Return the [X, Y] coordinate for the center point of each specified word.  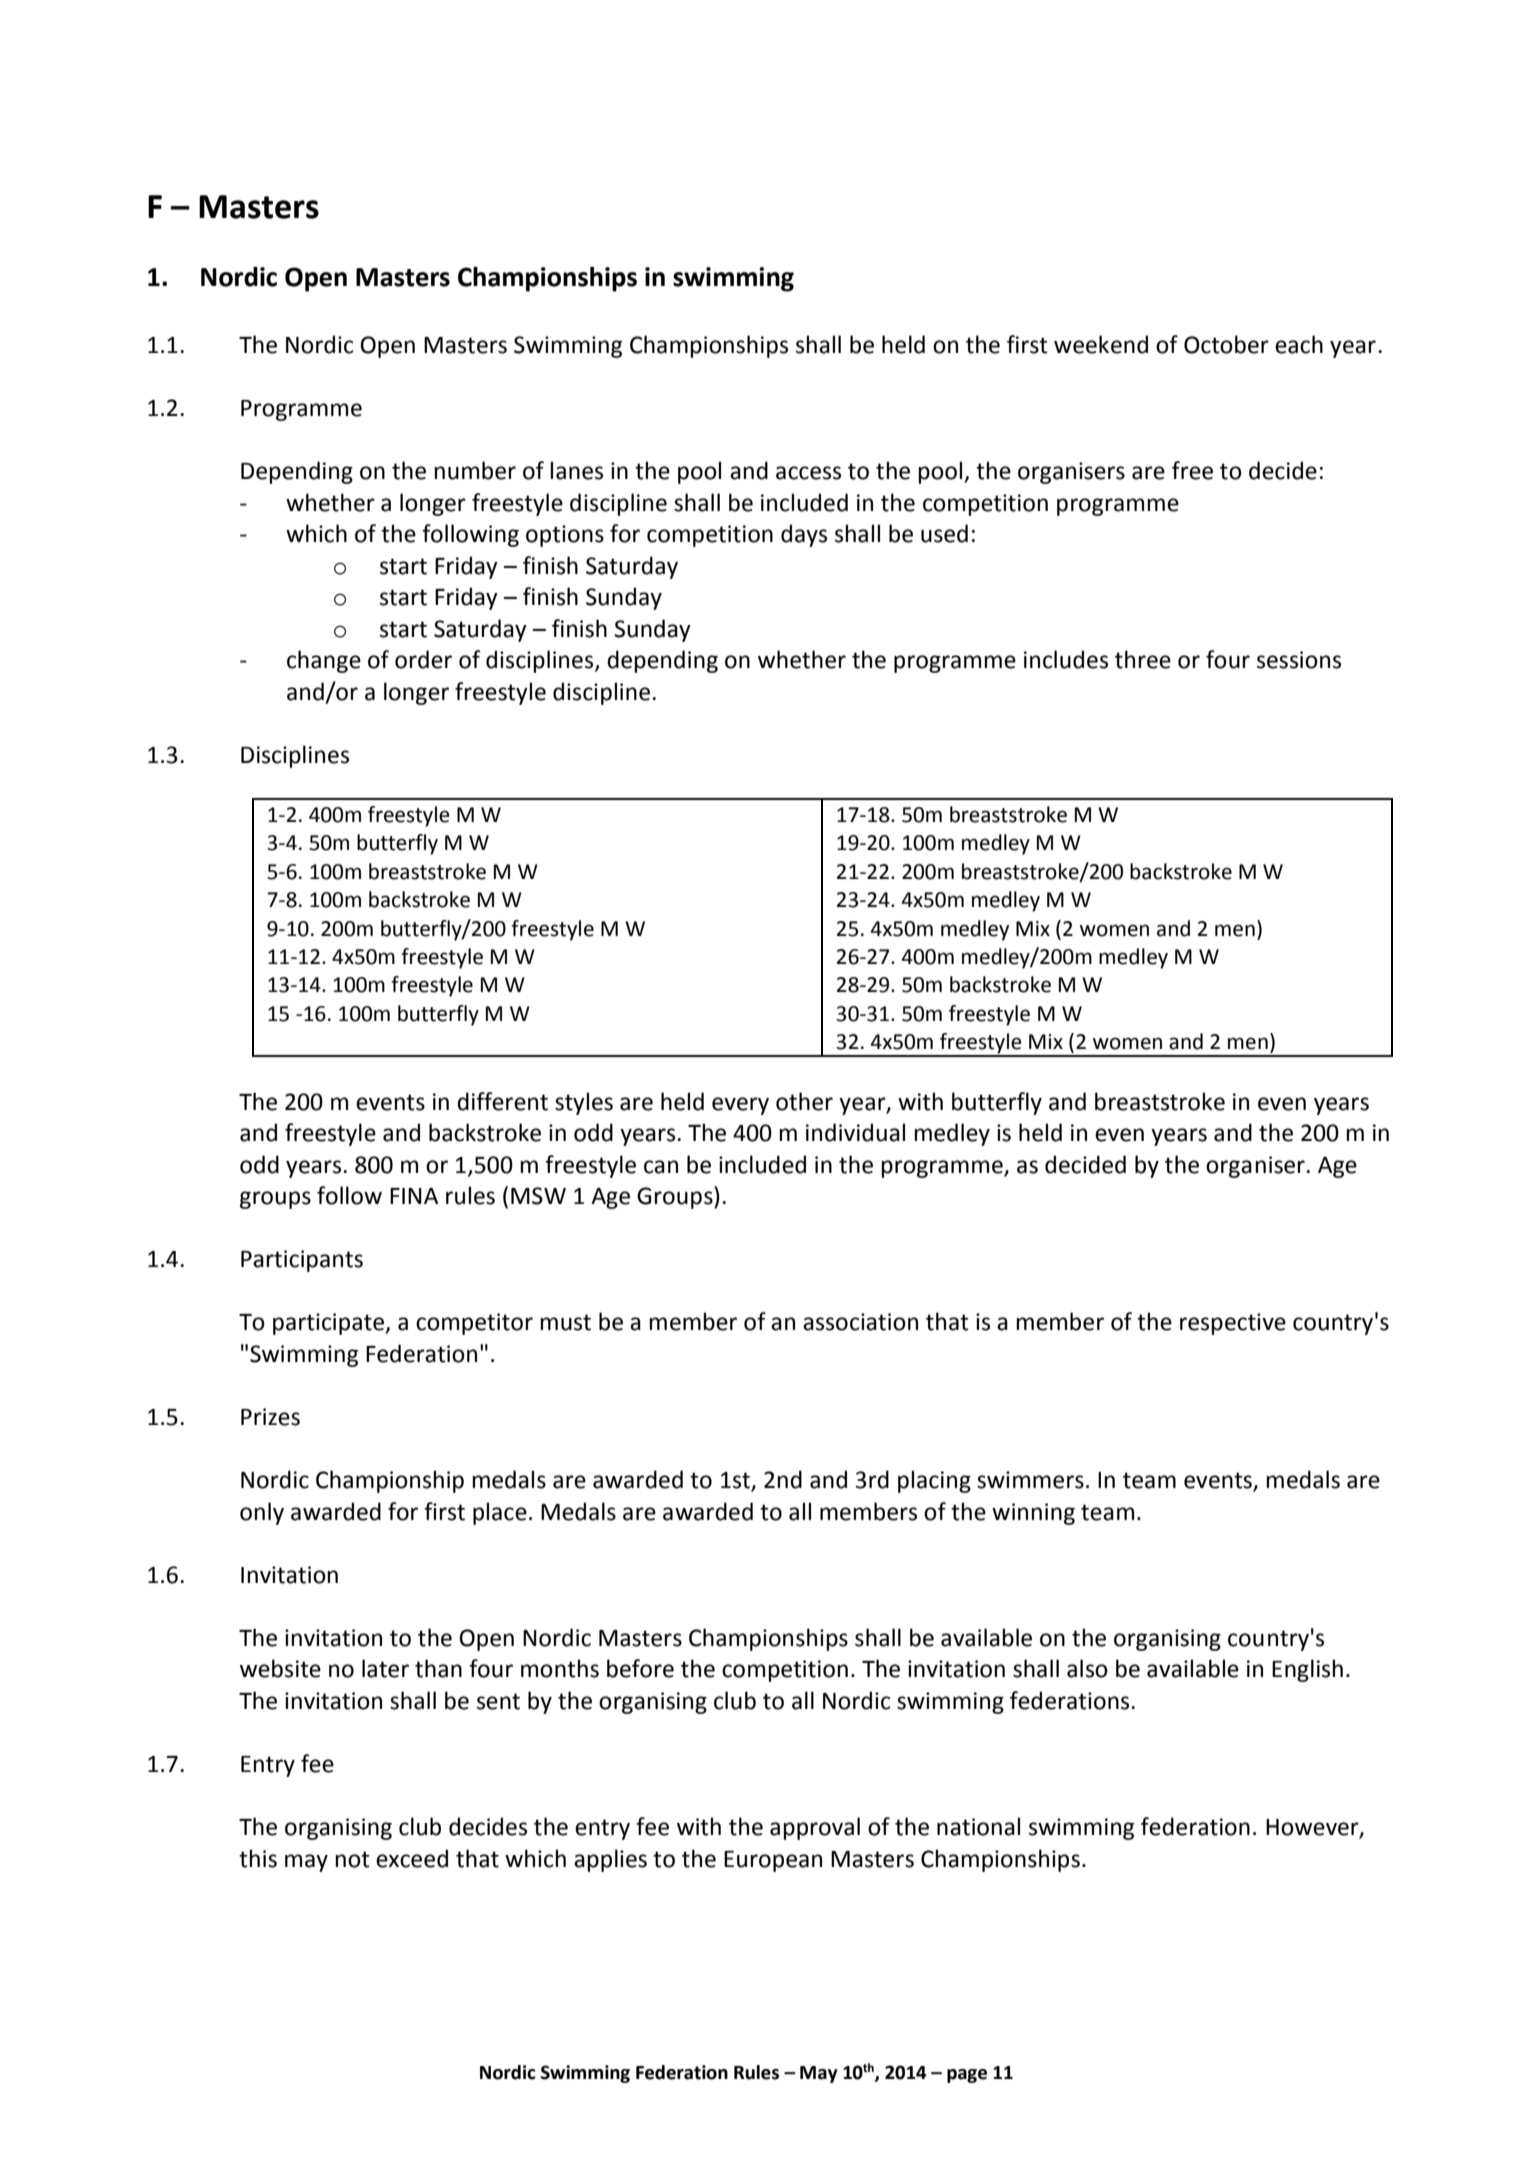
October [1226, 344]
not [352, 1859]
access [808, 473]
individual [855, 1132]
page [967, 2076]
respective [1233, 1324]
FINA [414, 1196]
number [475, 470]
